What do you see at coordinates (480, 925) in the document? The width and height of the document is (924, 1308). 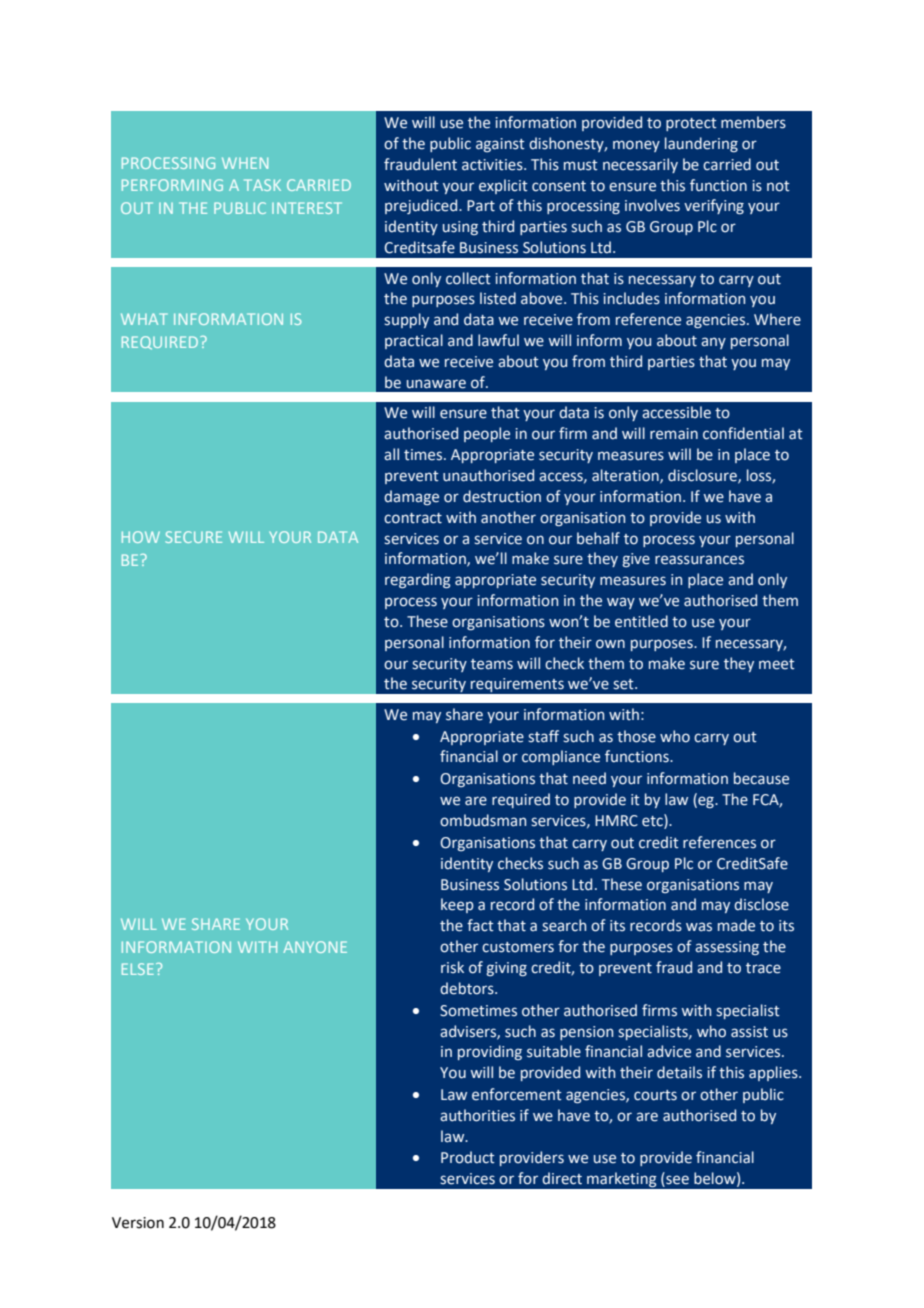 I see `fact` at bounding box center [480, 925].
